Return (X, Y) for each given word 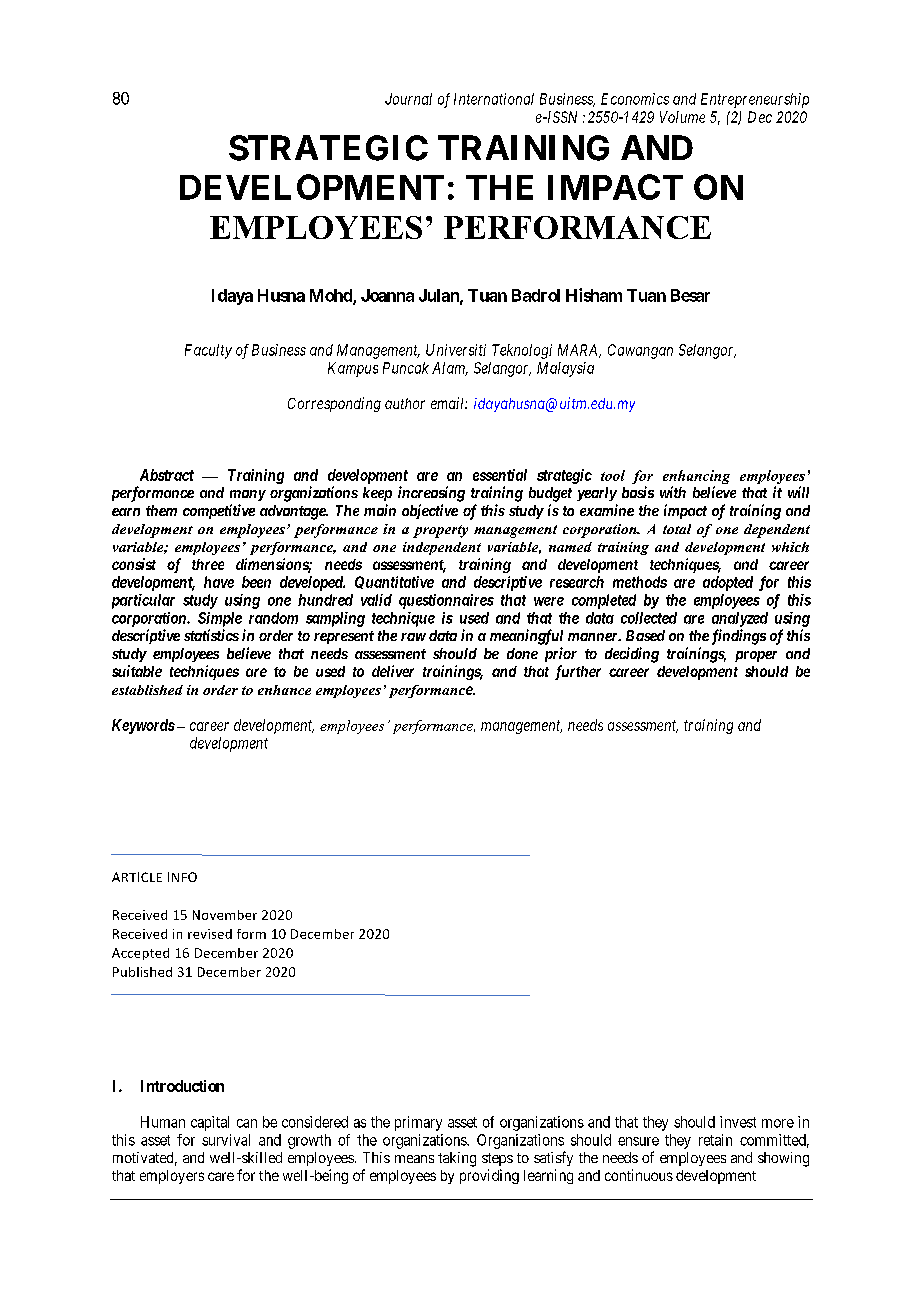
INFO (182, 877)
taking (457, 1159)
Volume (682, 117)
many (248, 495)
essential (500, 475)
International (494, 99)
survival (226, 1140)
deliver (393, 671)
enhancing (696, 477)
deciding (632, 655)
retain (715, 1140)
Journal (408, 99)
